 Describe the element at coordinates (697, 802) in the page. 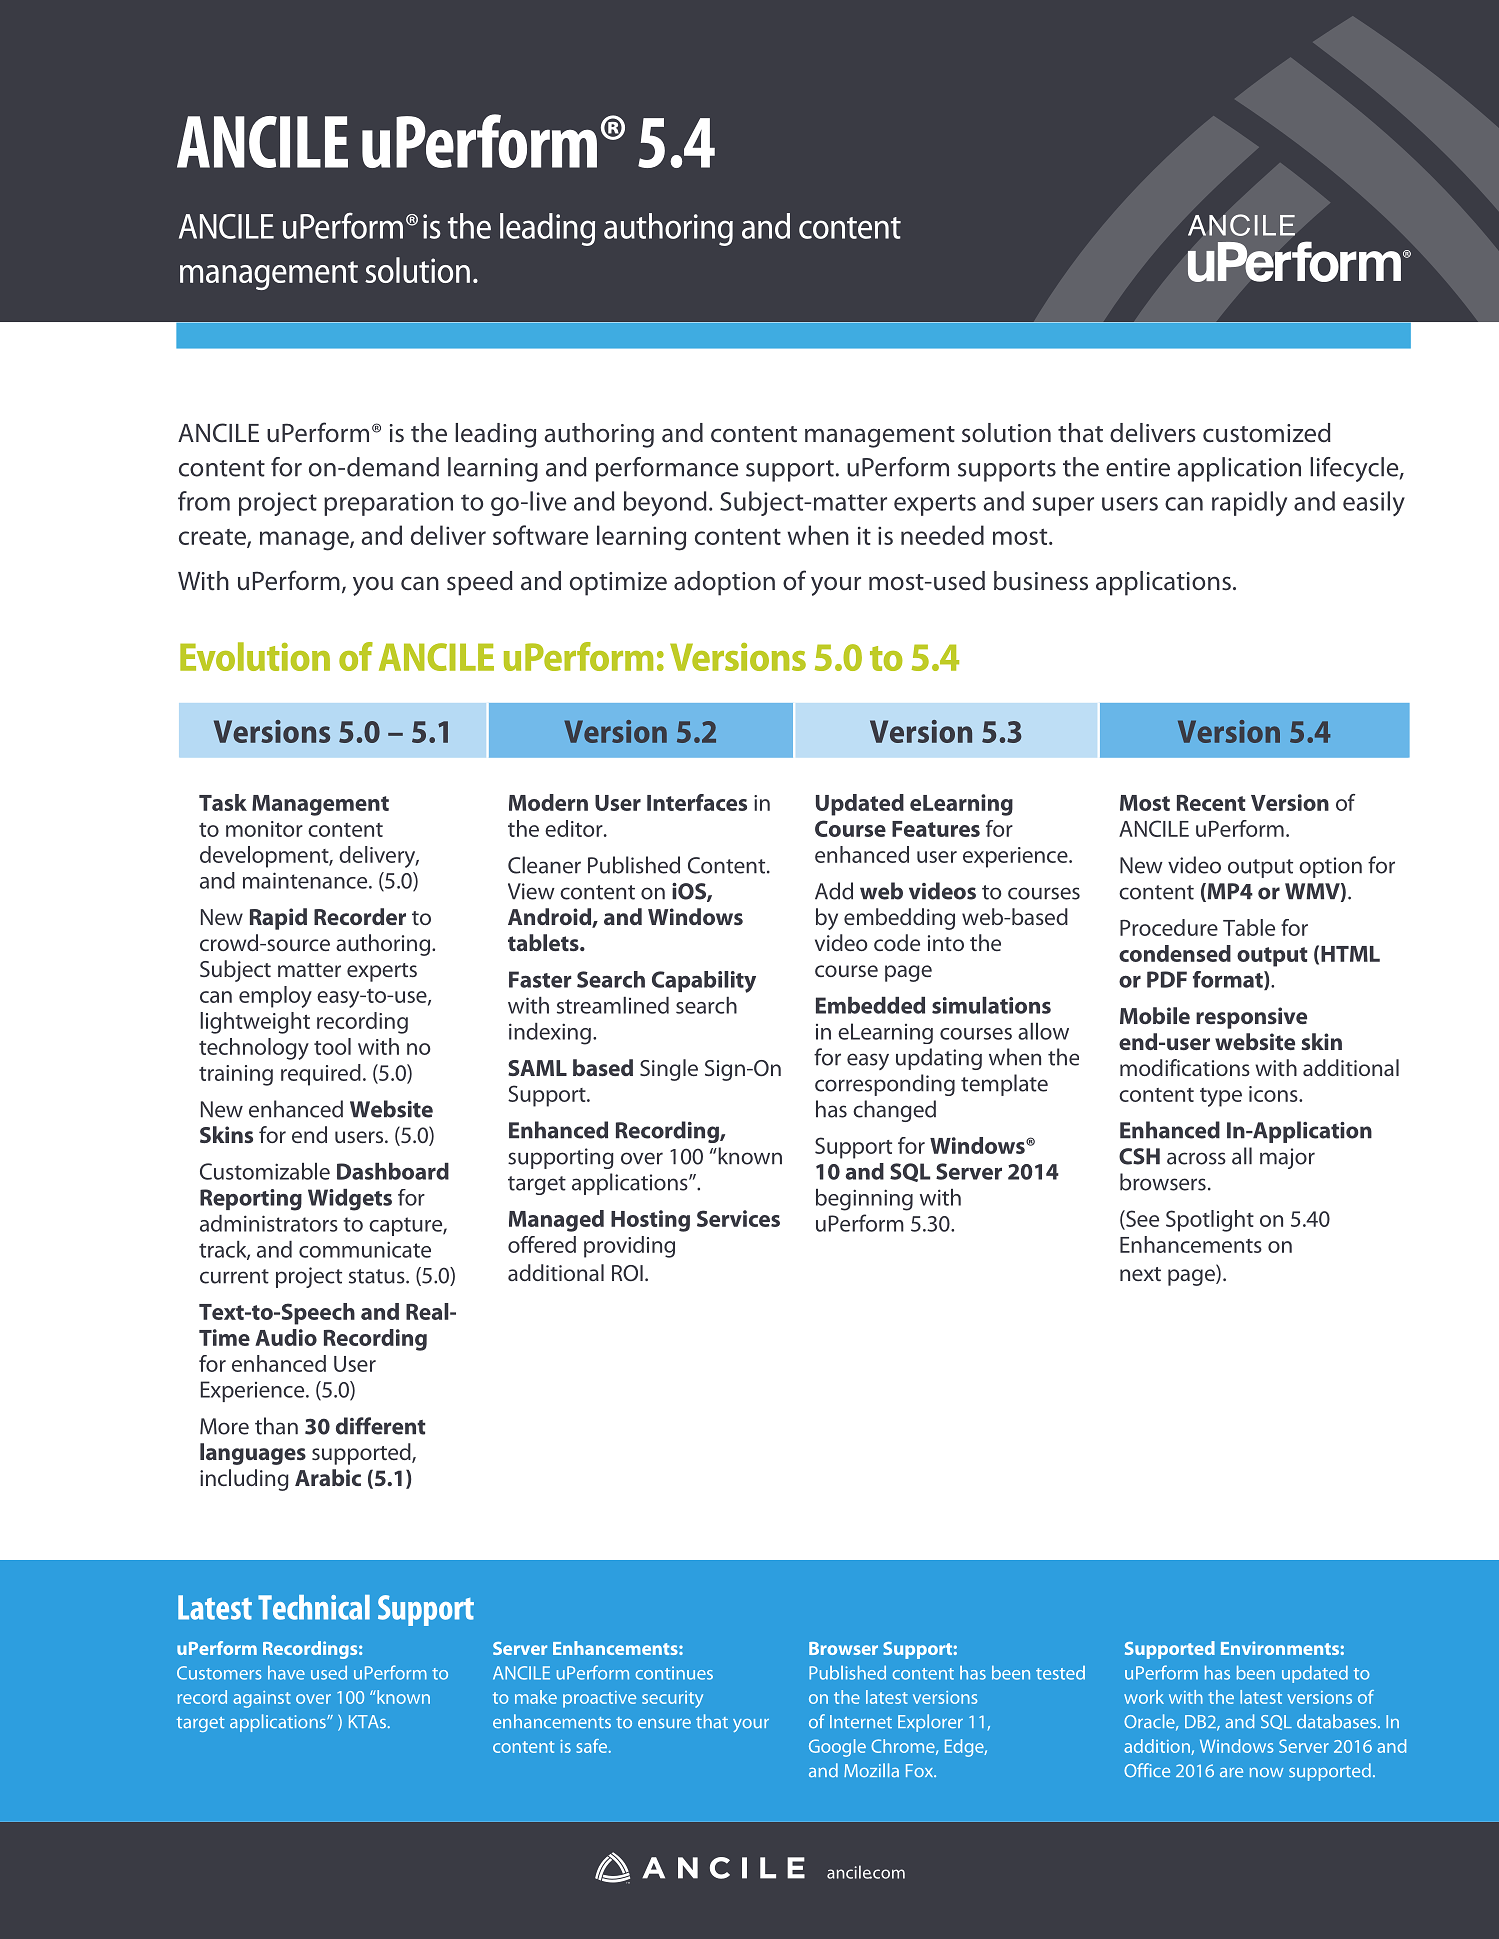

I see `Interfaces` at that location.
